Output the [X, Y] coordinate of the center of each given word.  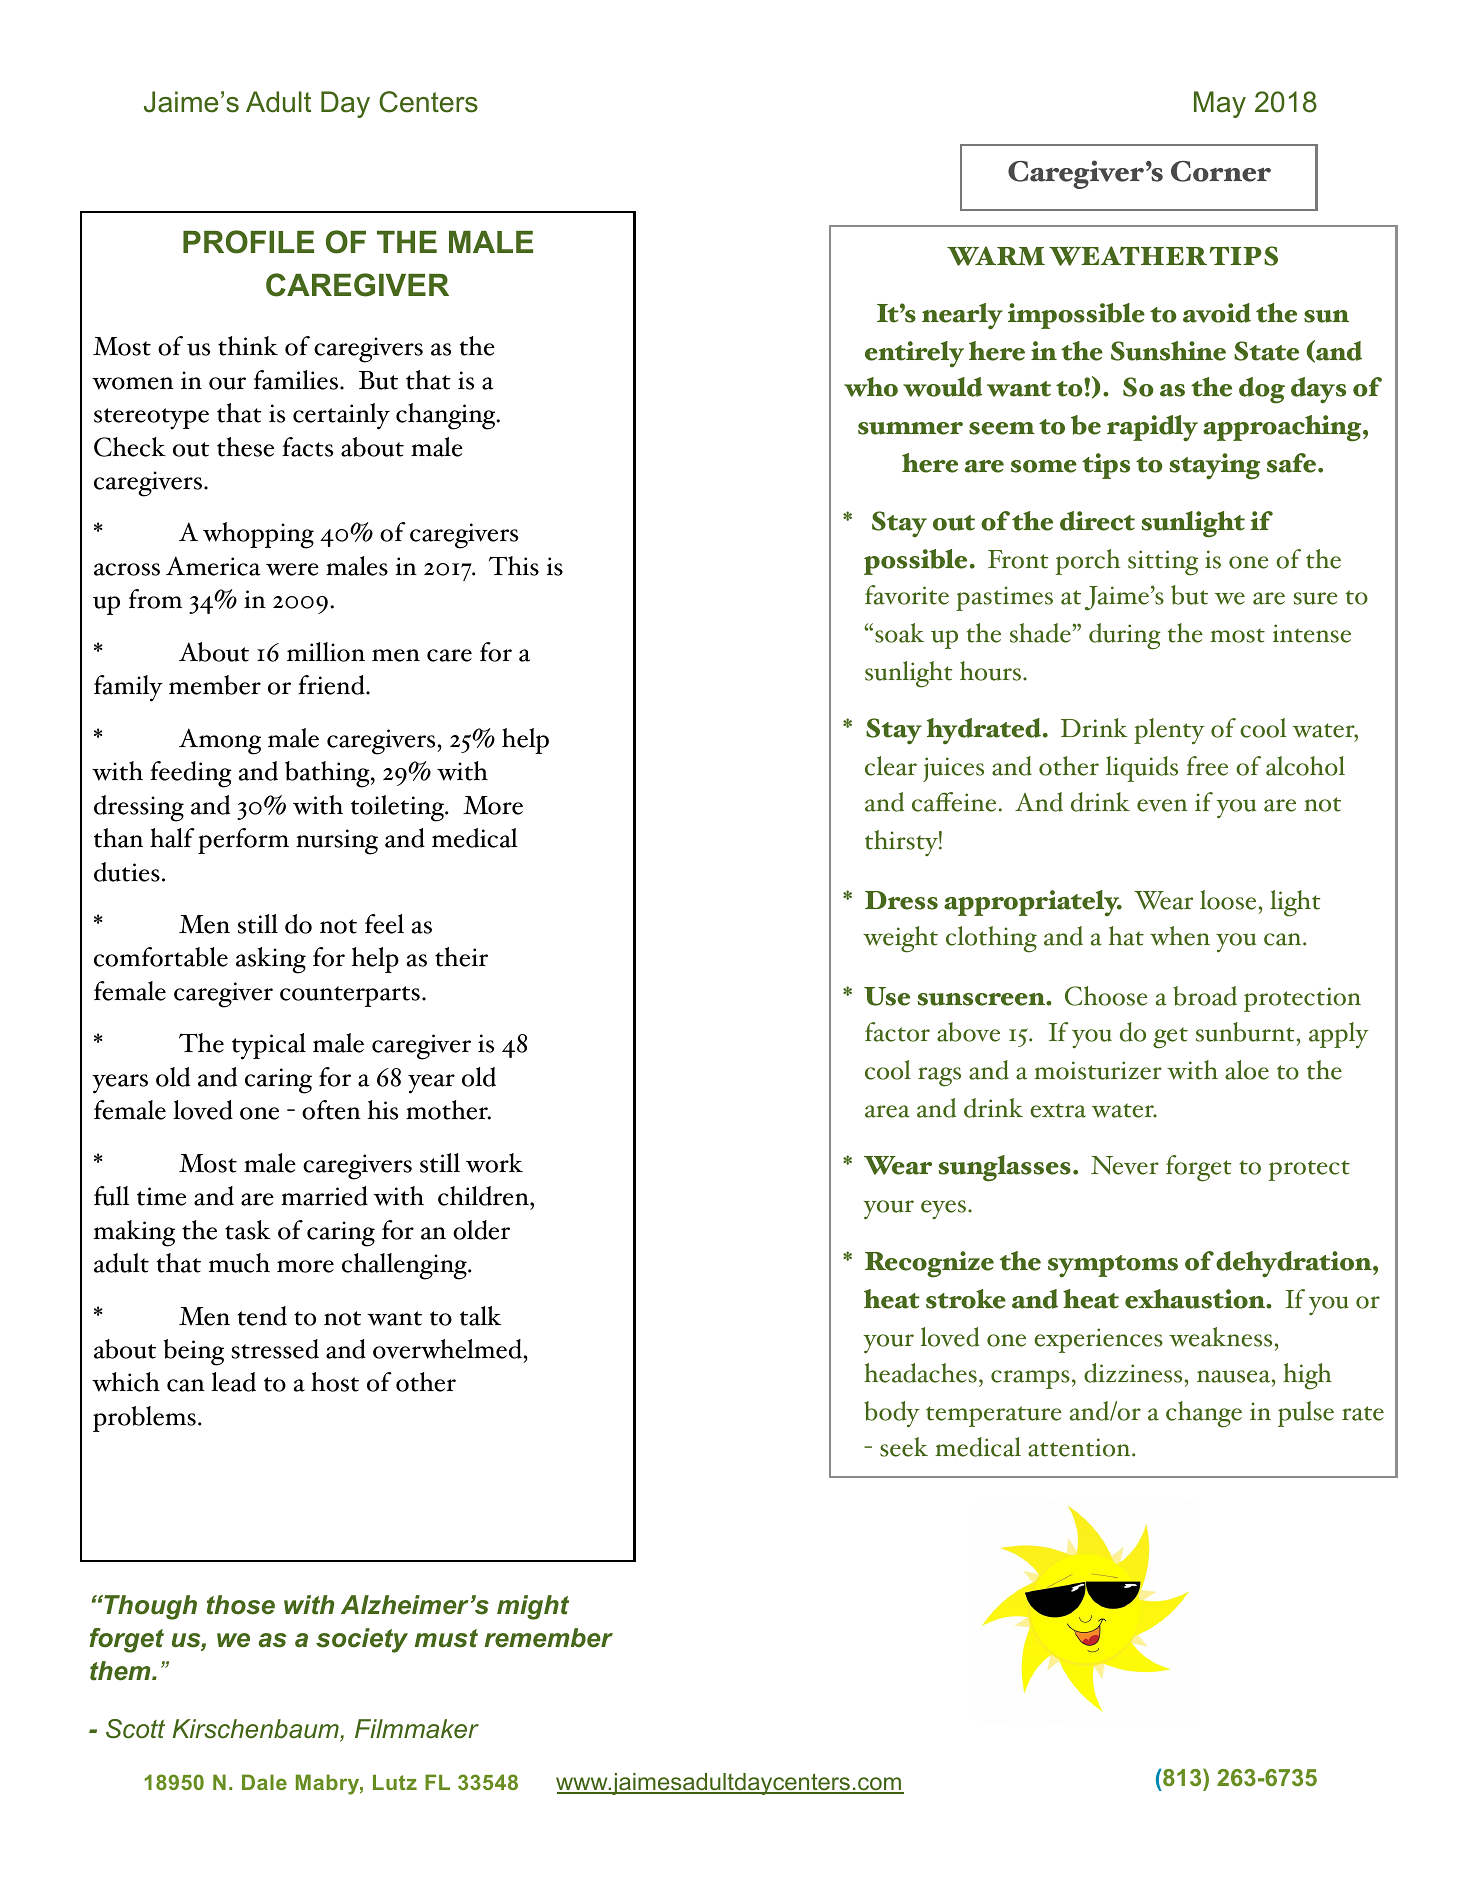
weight [900, 939]
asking [271, 960]
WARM [996, 256]
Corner [1221, 171]
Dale [264, 1782]
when [1180, 936]
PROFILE [248, 242]
